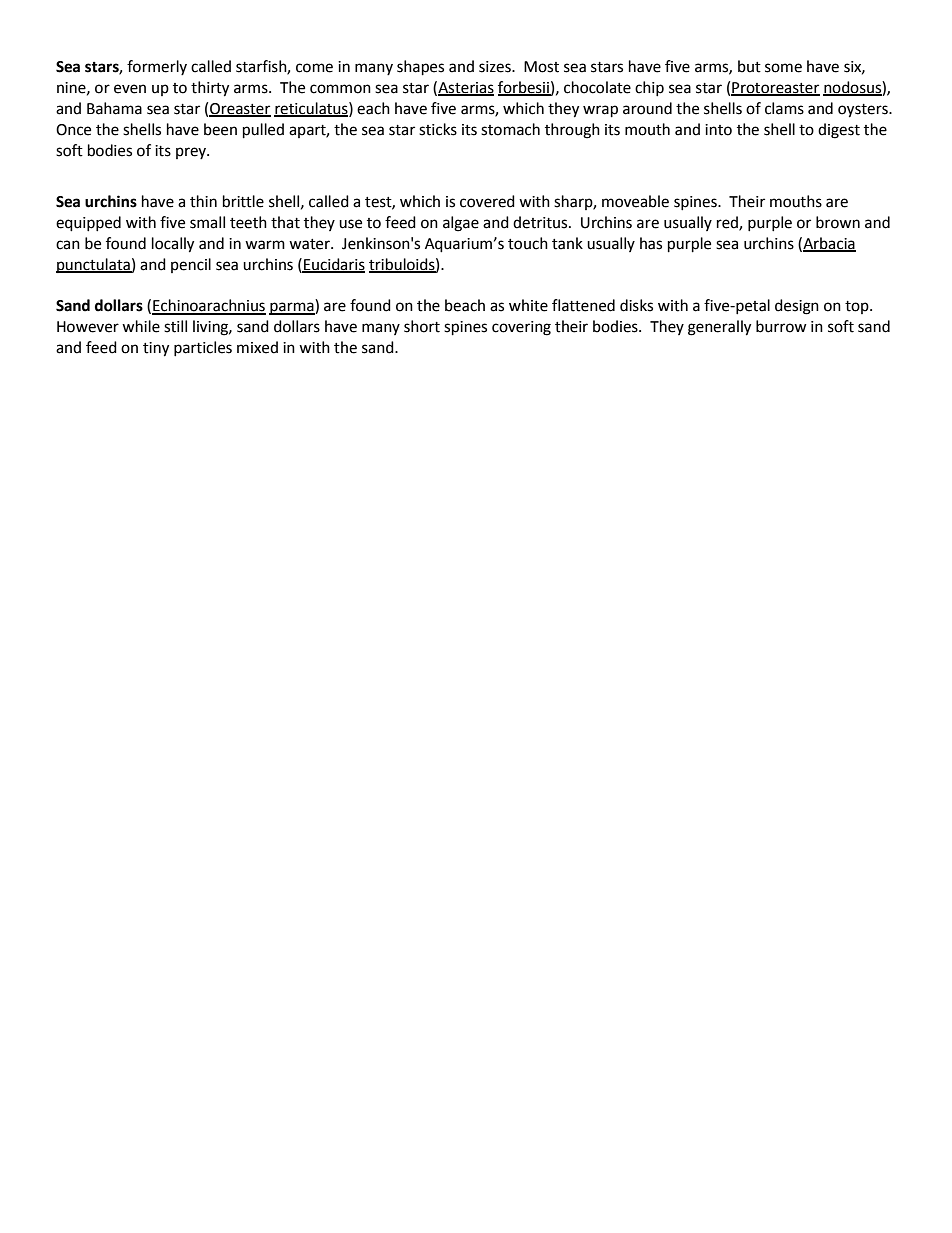 Image resolution: width=952 pixels, height=1233 pixels. I want to click on some, so click(783, 68).
